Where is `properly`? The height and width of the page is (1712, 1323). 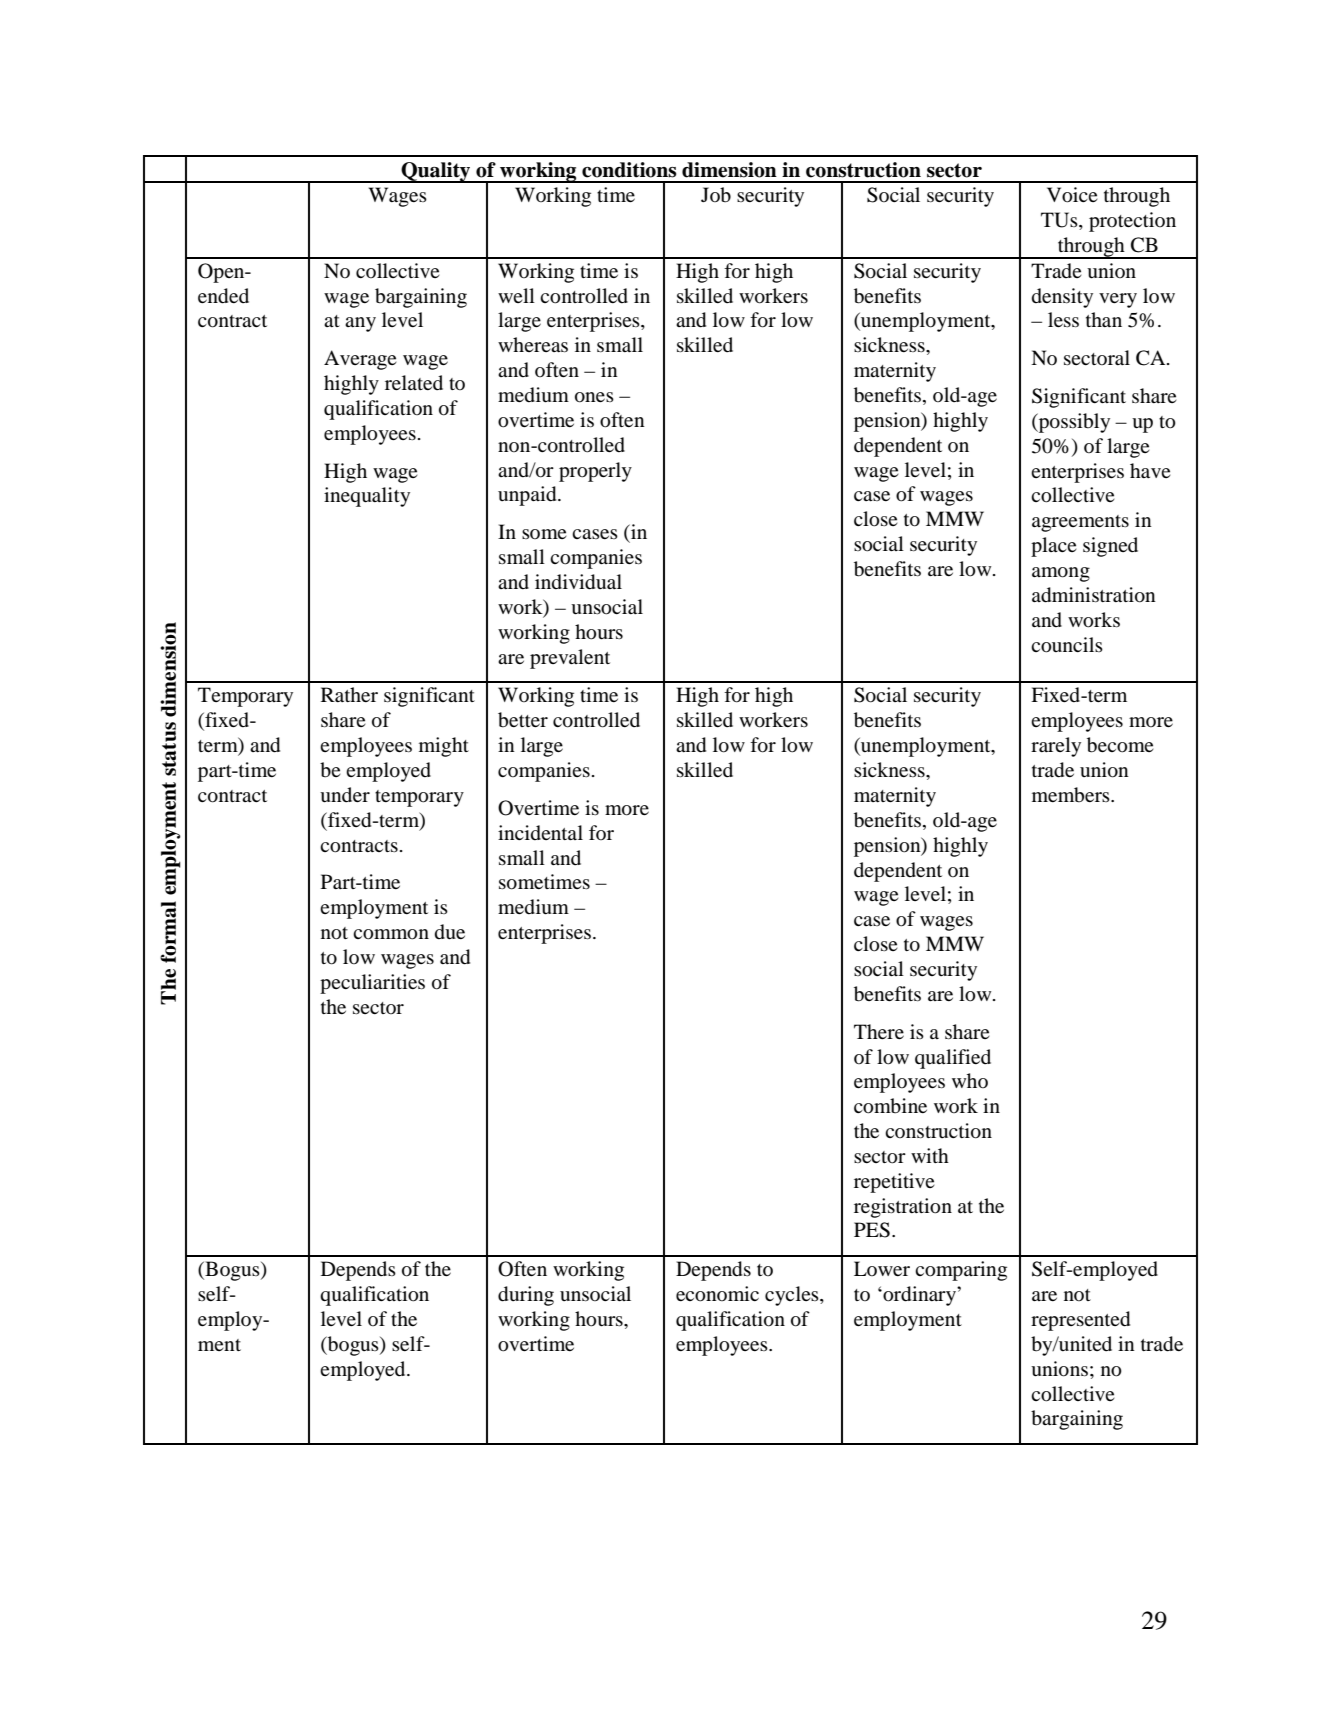
properly is located at coordinates (595, 472).
